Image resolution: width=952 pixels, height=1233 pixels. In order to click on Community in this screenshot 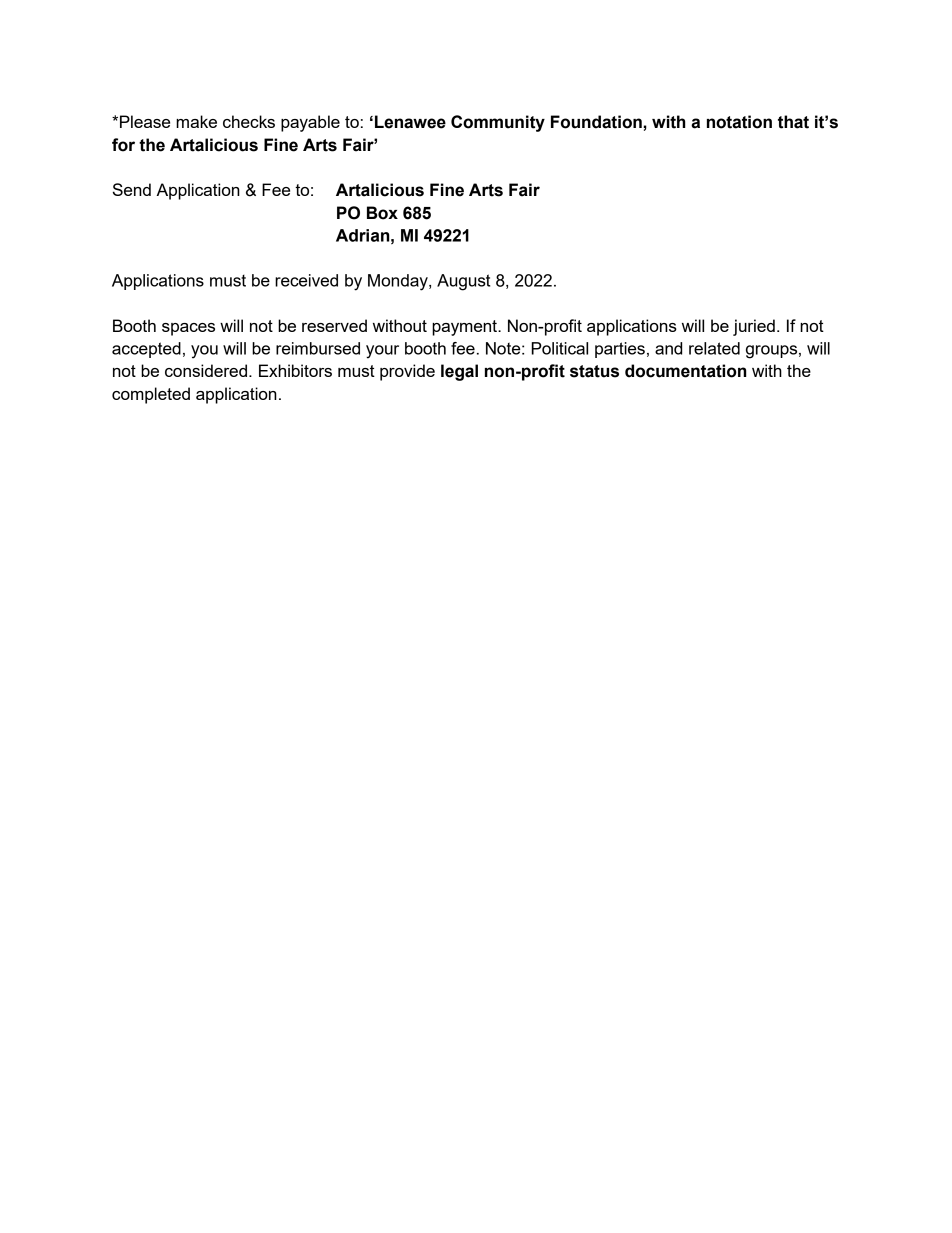, I will do `click(498, 123)`.
